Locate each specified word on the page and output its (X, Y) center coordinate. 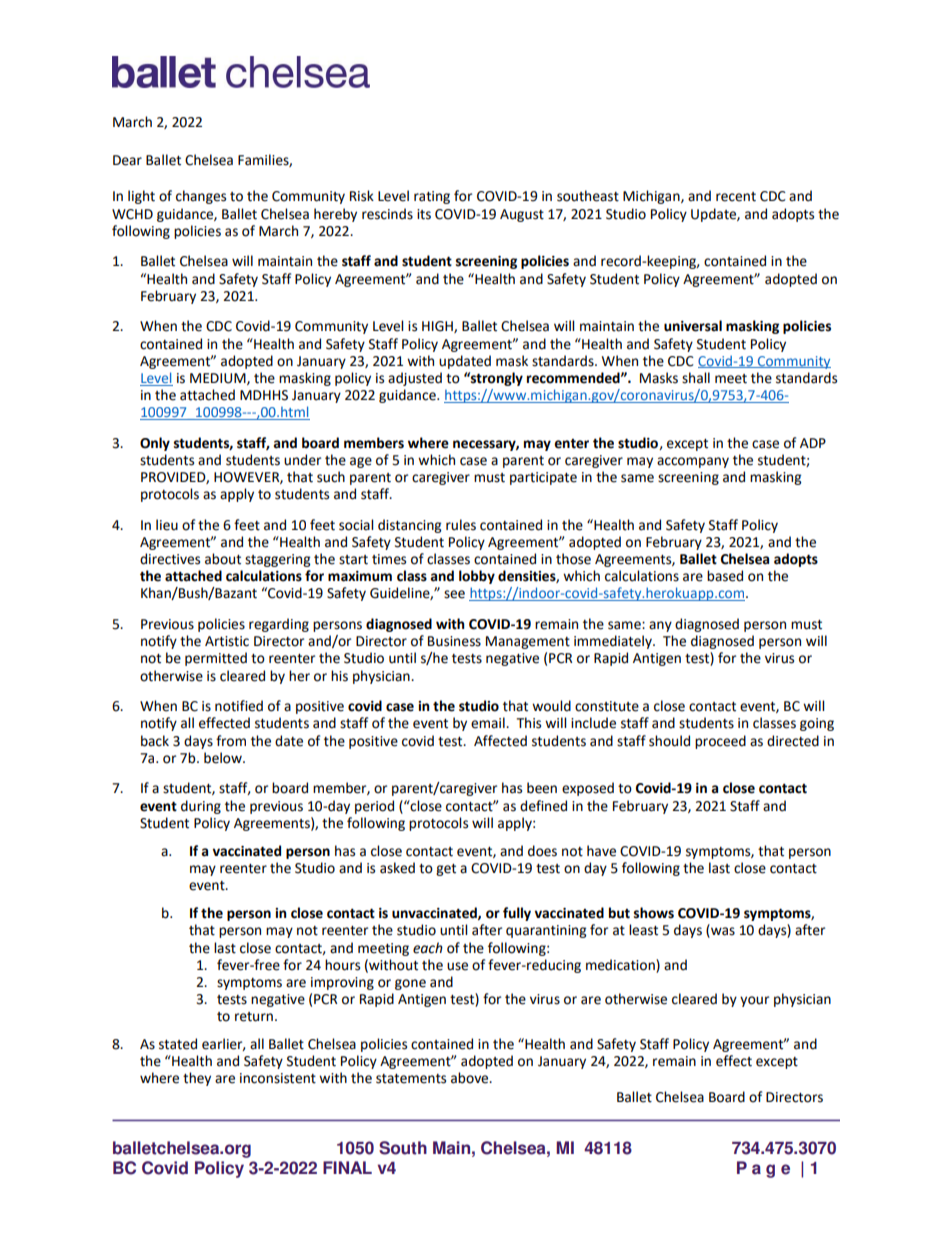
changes (201, 197)
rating (432, 197)
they (197, 1079)
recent (736, 197)
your (754, 1001)
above (471, 1078)
